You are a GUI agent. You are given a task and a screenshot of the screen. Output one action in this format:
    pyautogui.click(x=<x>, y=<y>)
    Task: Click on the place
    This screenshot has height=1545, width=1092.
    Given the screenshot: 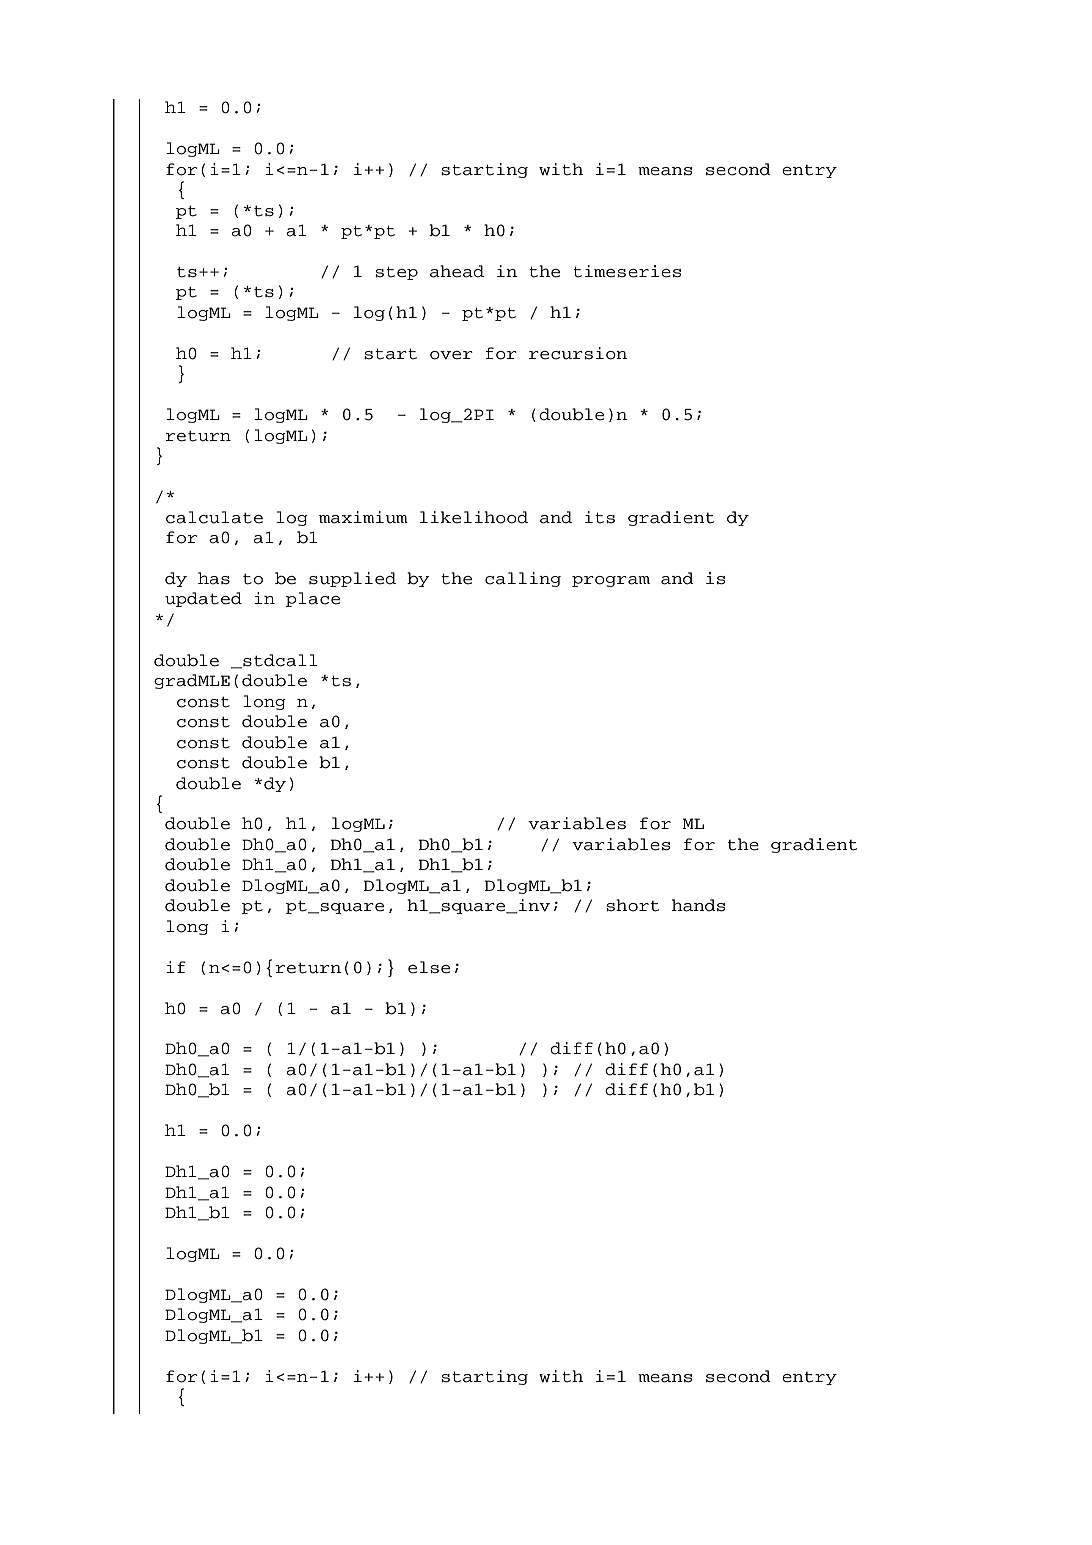 What is the action you would take?
    pyautogui.click(x=313, y=599)
